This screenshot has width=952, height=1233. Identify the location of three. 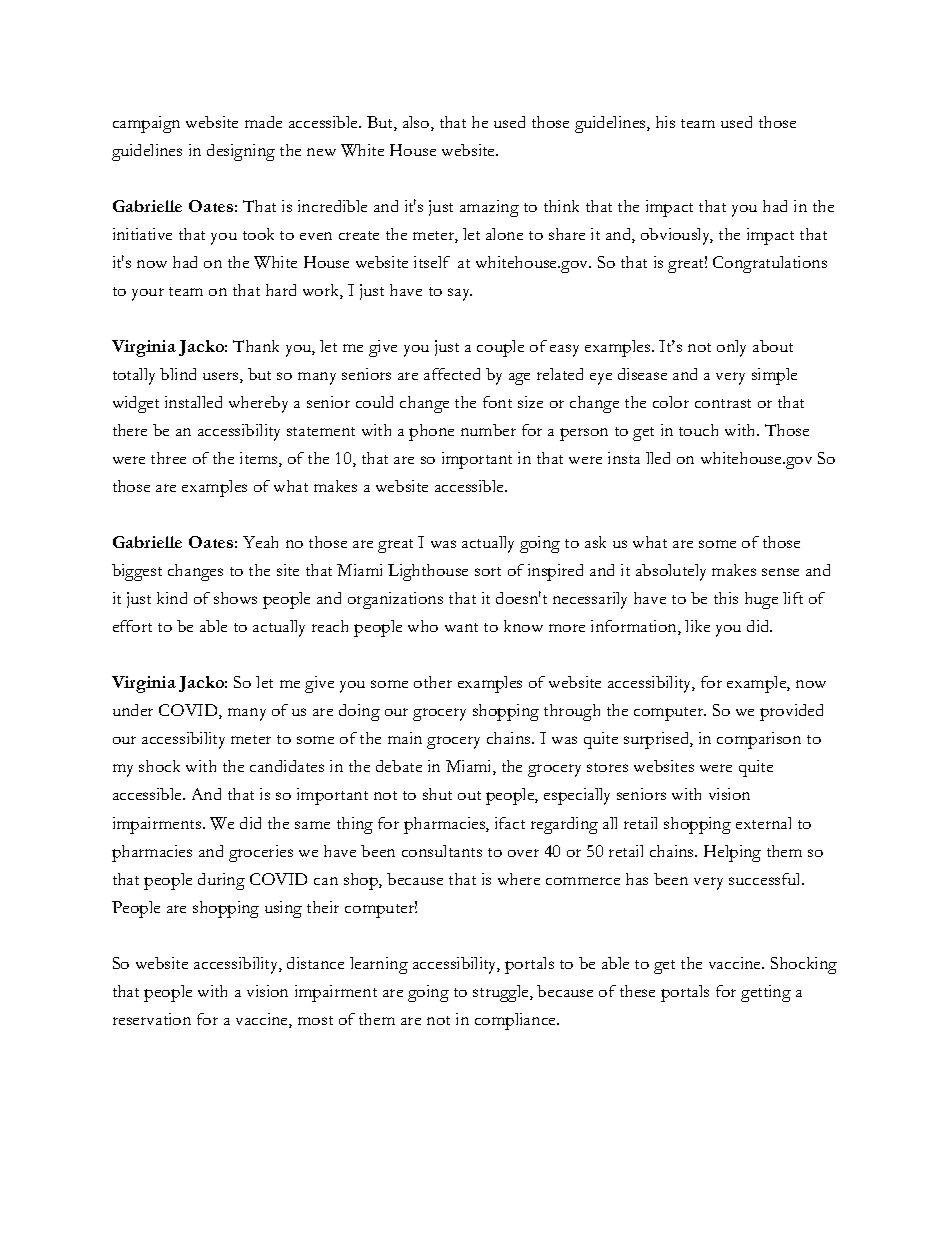
(168, 458).
